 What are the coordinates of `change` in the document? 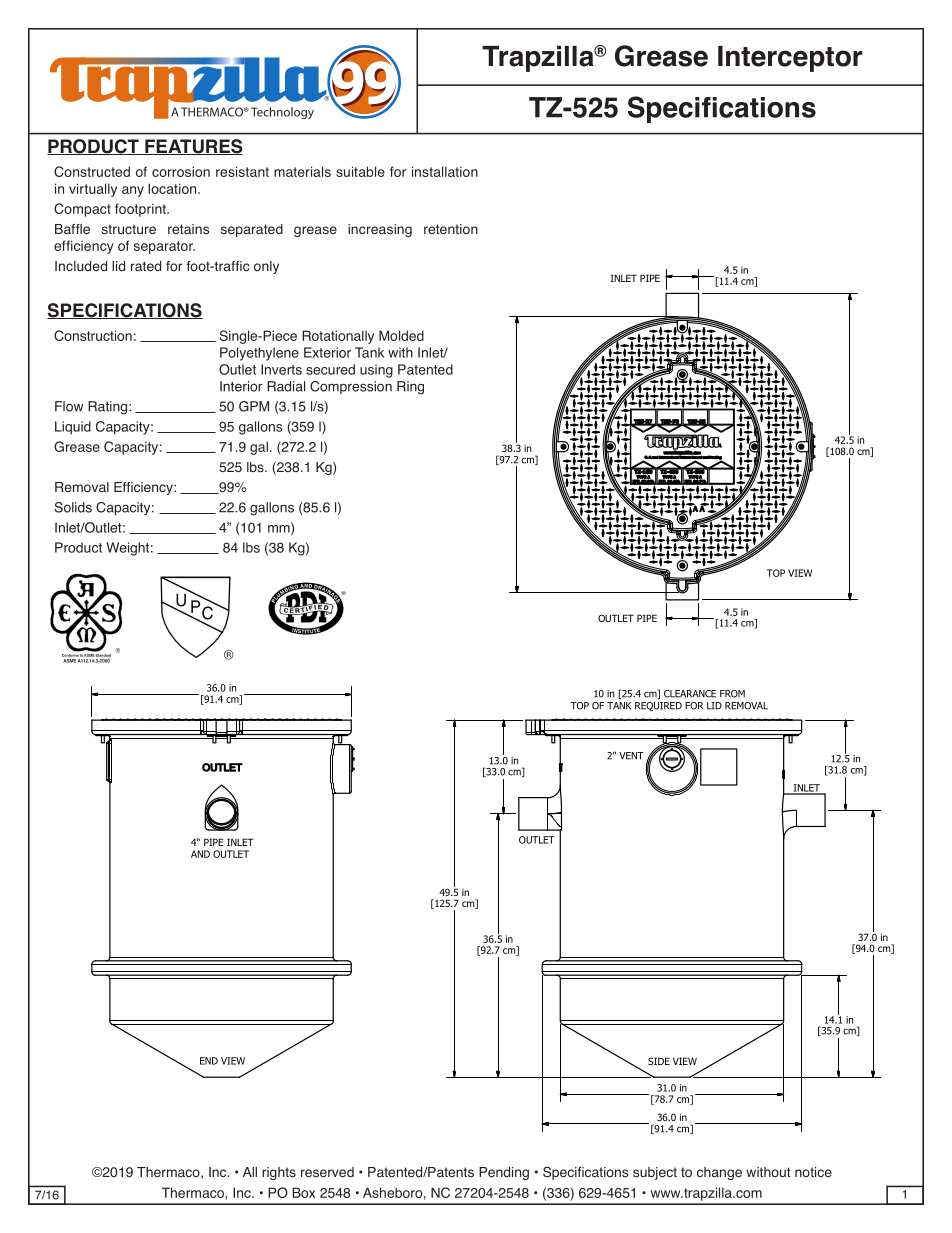 It's located at (719, 1173).
